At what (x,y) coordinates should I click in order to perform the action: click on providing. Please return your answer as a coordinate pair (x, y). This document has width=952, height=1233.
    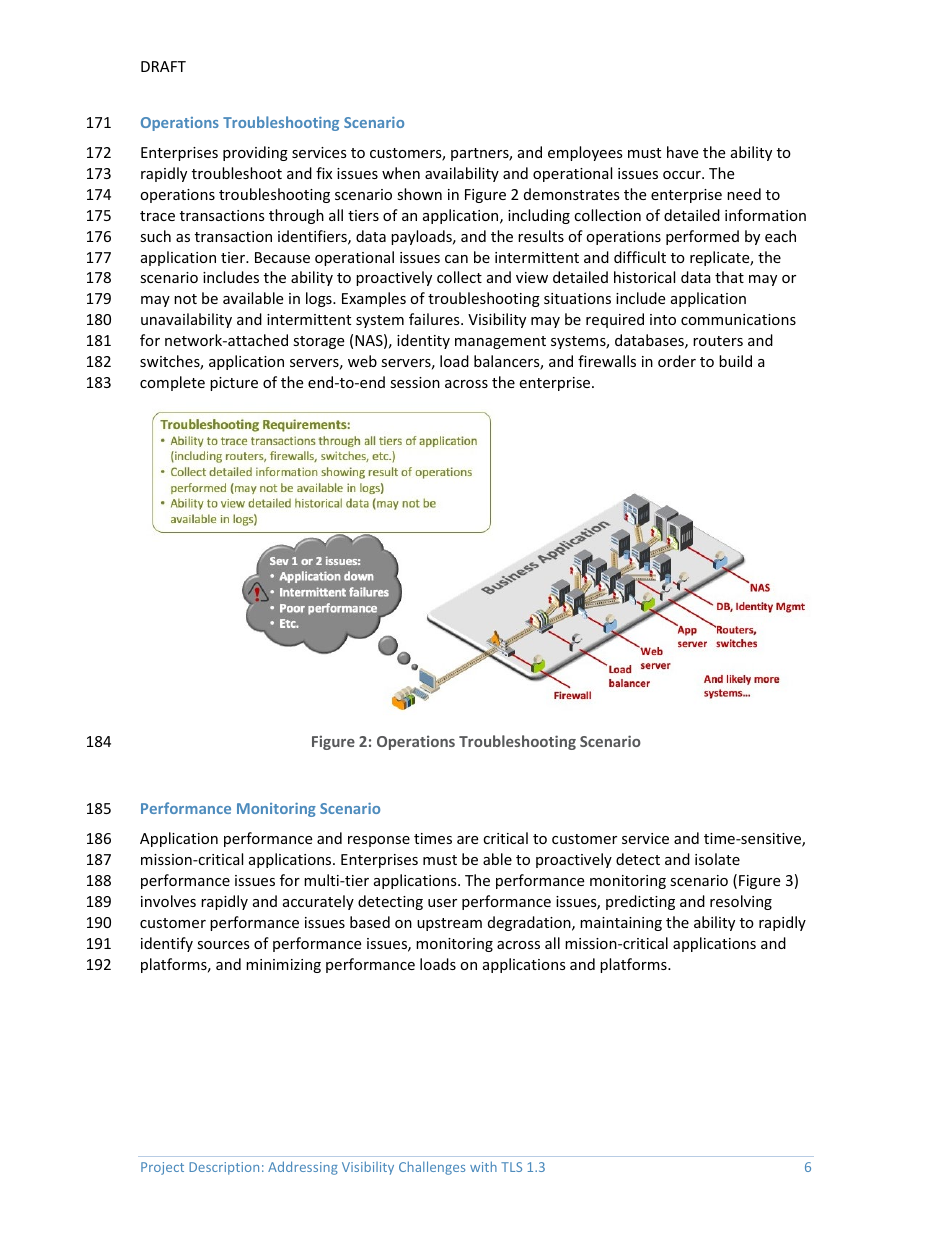
    Looking at the image, I should click on (255, 153).
